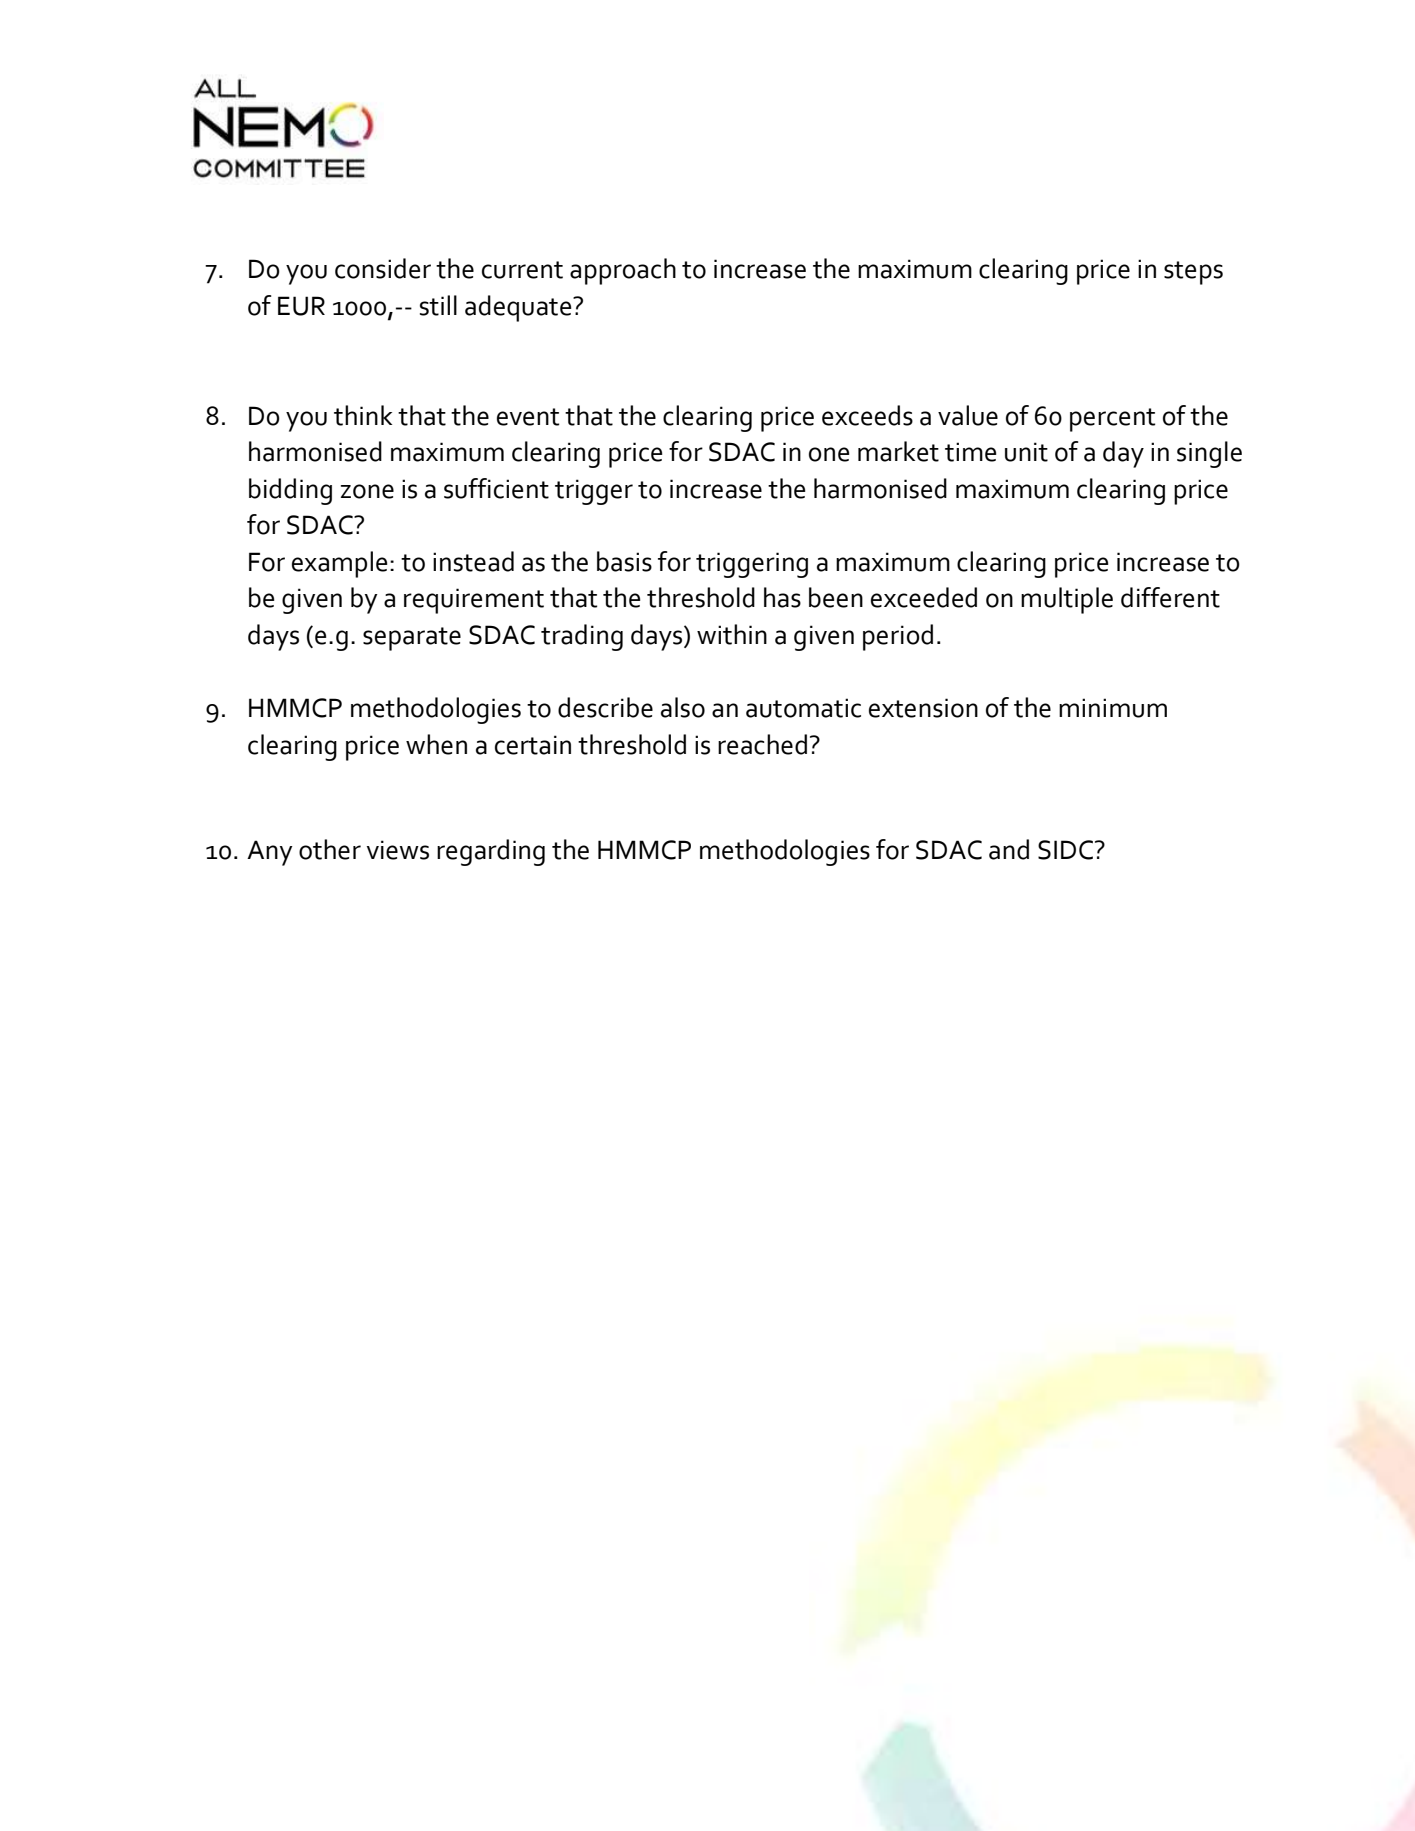  What do you see at coordinates (1193, 273) in the screenshot?
I see `steps` at bounding box center [1193, 273].
